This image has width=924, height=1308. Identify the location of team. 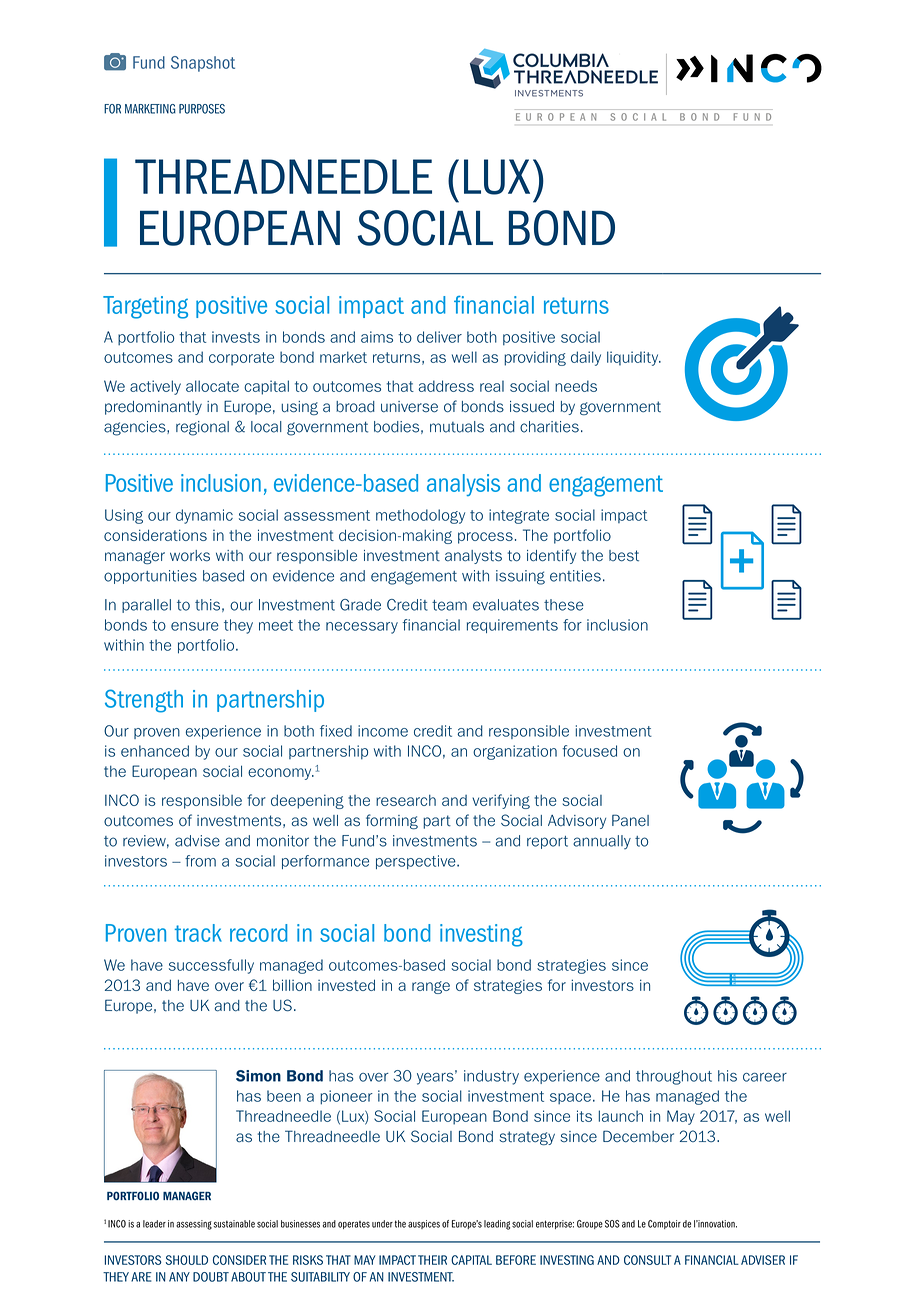
(449, 605).
